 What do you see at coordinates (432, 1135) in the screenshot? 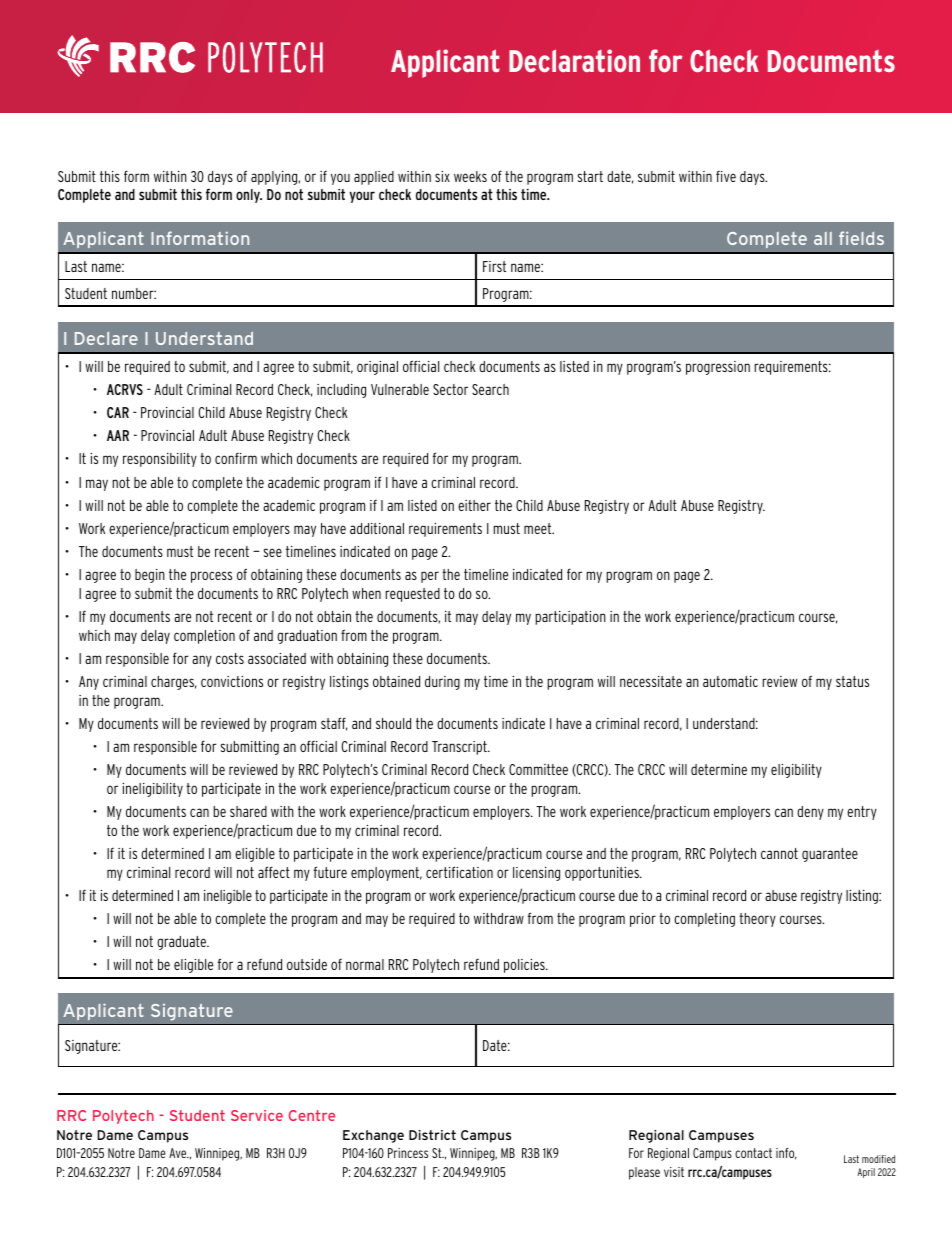
I see `District` at bounding box center [432, 1135].
